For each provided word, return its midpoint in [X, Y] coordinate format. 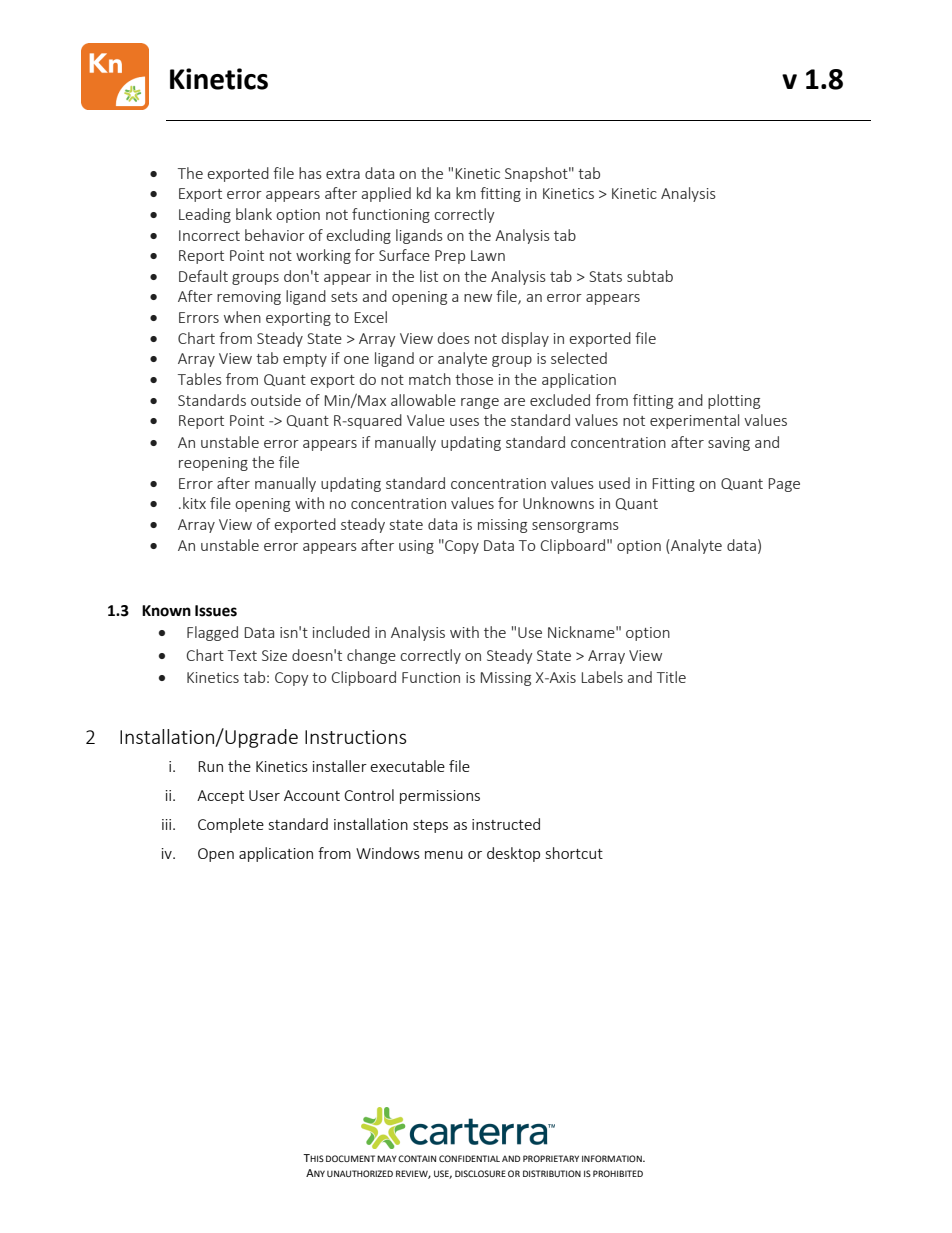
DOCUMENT [350, 1158]
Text [242, 655]
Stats [605, 276]
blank [254, 214]
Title [671, 677]
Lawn [488, 255]
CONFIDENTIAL [469, 1158]
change [371, 656]
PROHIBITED [618, 1173]
